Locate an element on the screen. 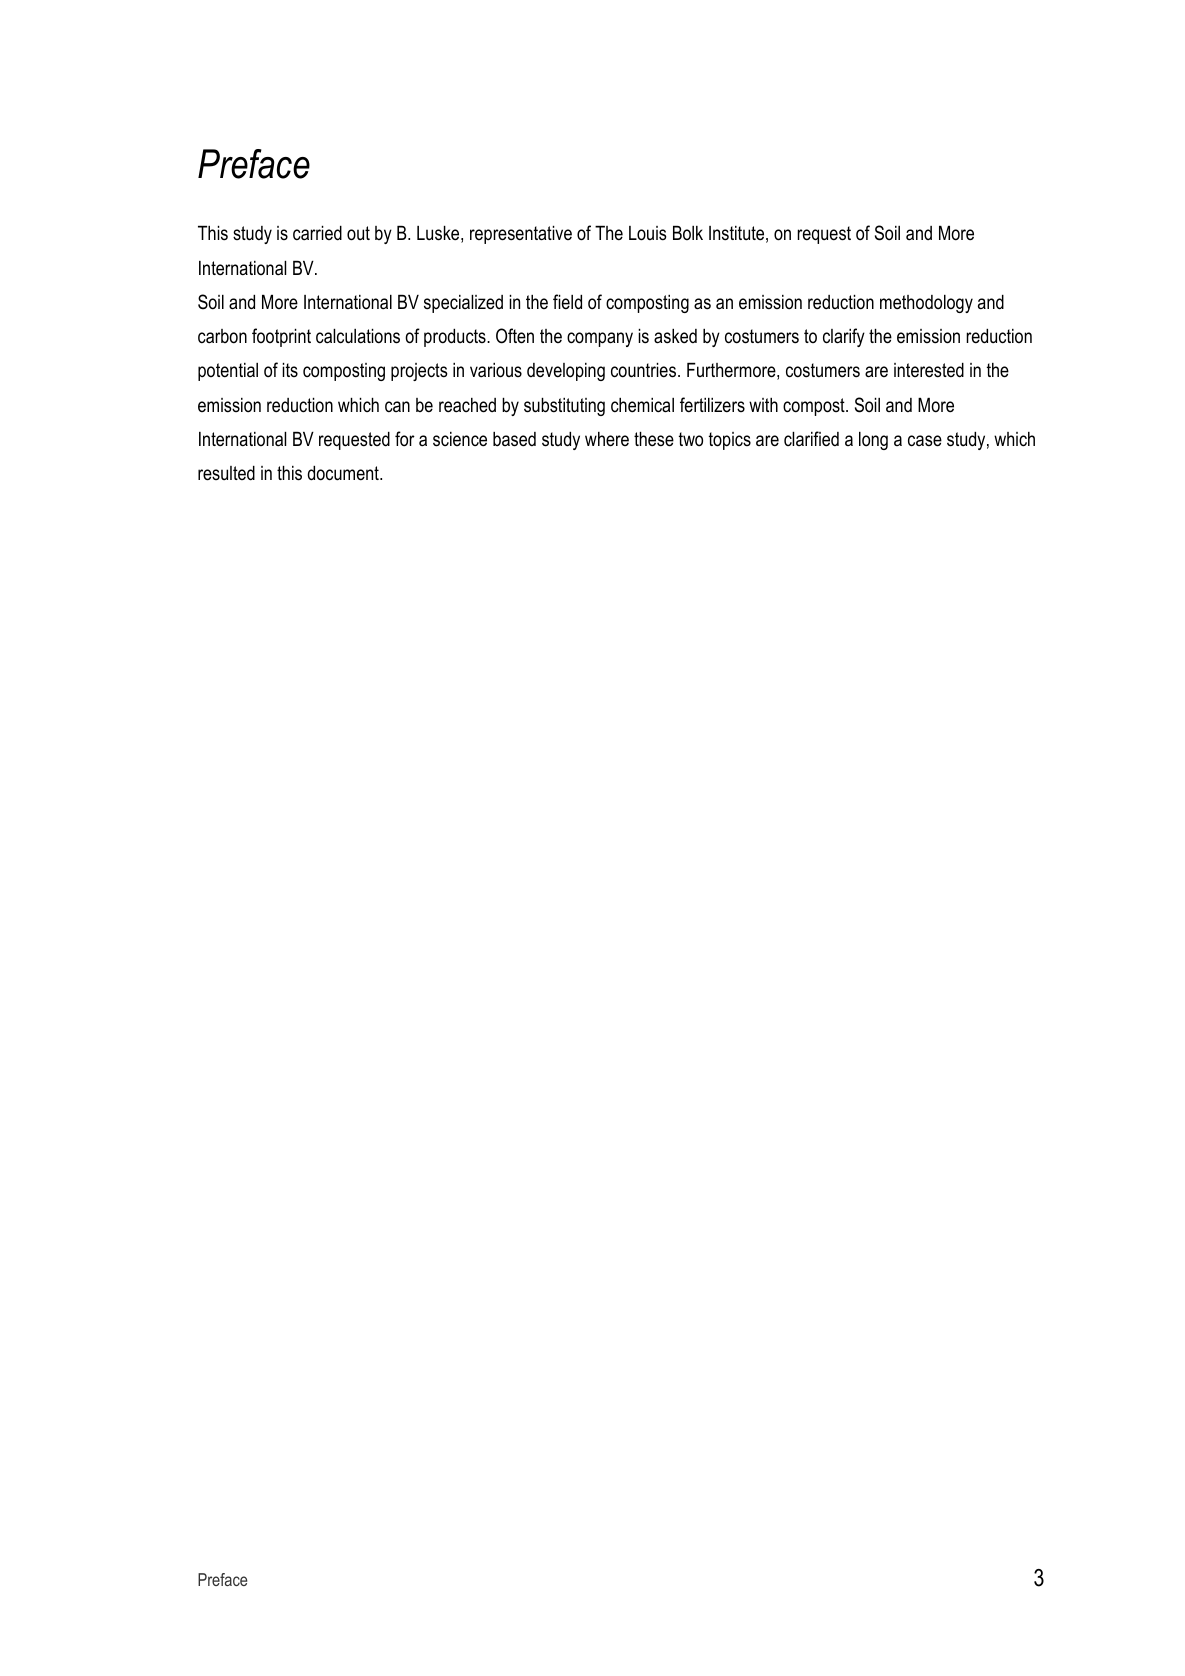  can is located at coordinates (397, 406).
